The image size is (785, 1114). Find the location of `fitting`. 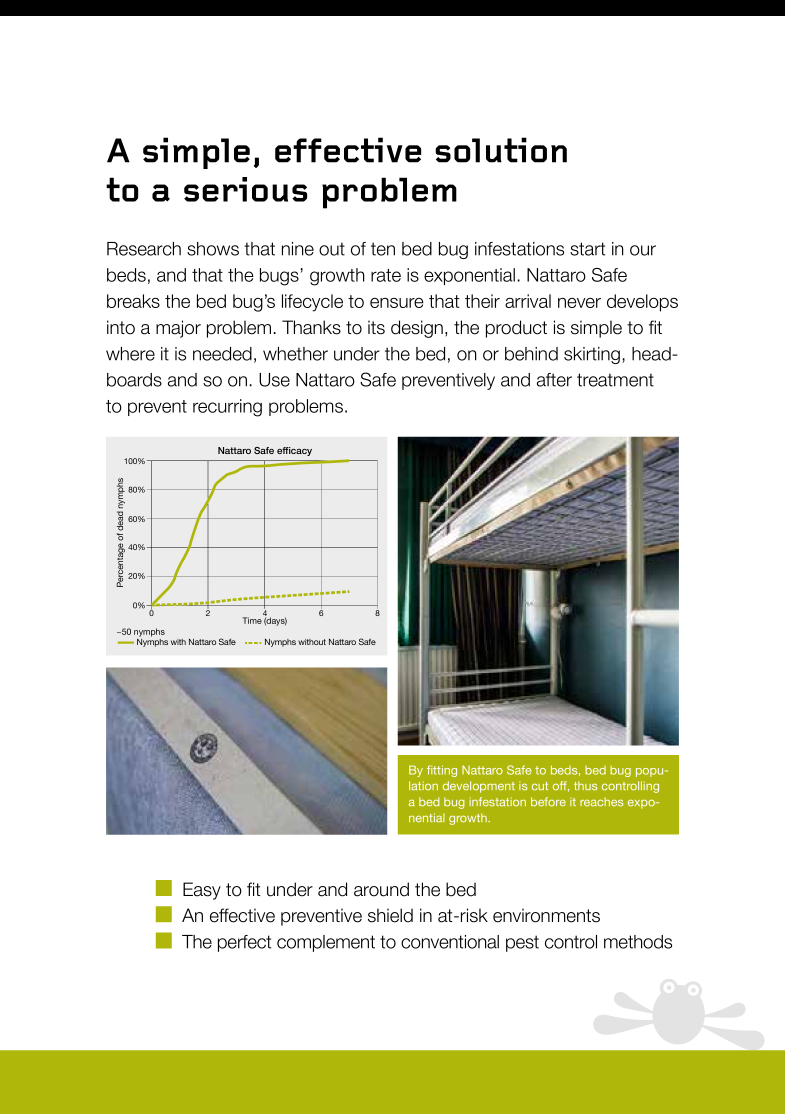

fitting is located at coordinates (442, 771).
